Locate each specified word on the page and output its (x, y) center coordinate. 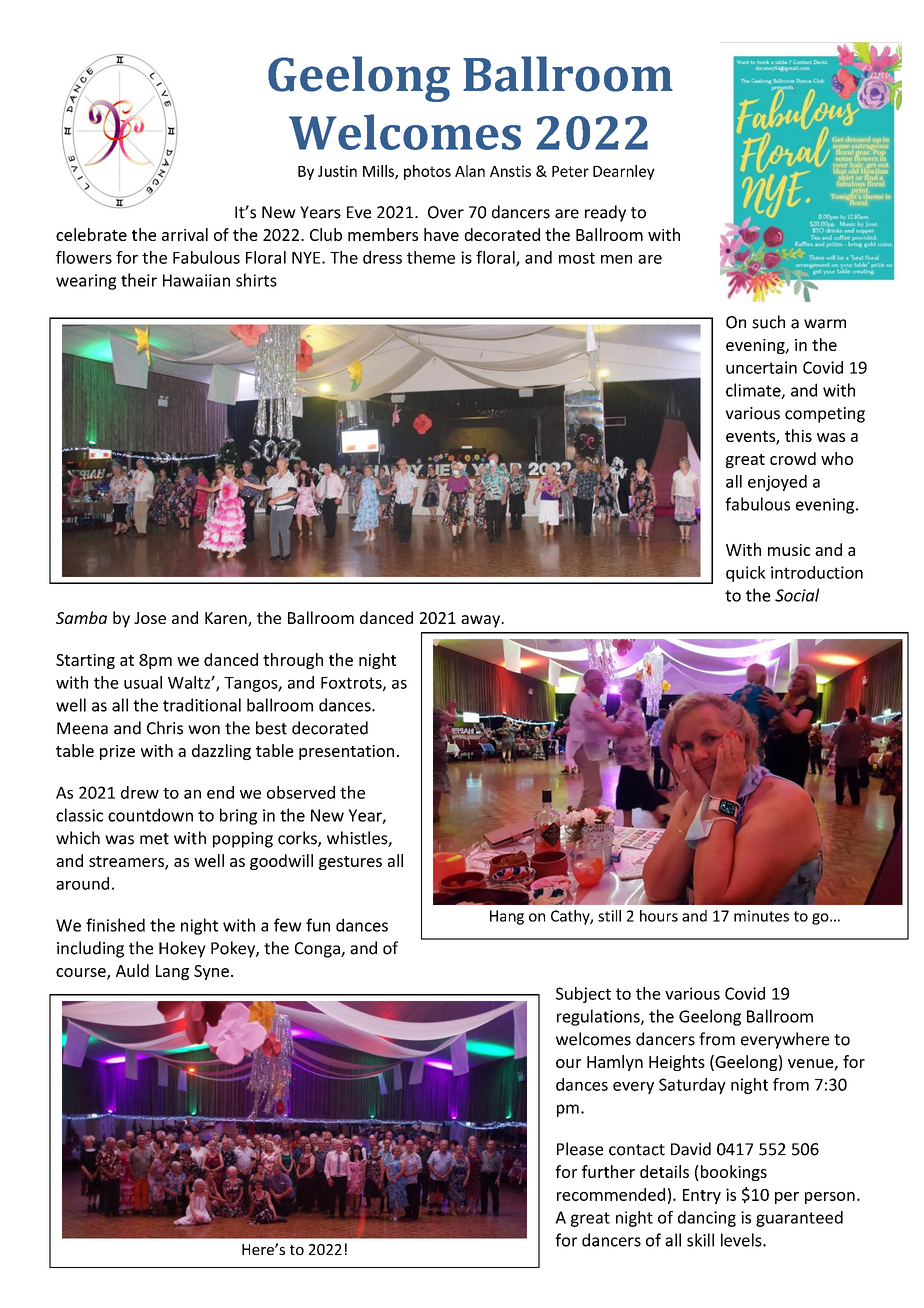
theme (431, 257)
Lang (172, 972)
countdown (150, 815)
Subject (583, 995)
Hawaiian (196, 280)
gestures (350, 863)
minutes (761, 916)
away (482, 621)
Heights (677, 1063)
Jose (150, 618)
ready (605, 213)
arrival (185, 234)
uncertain (761, 367)
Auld (132, 970)
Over (446, 212)
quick (746, 574)
